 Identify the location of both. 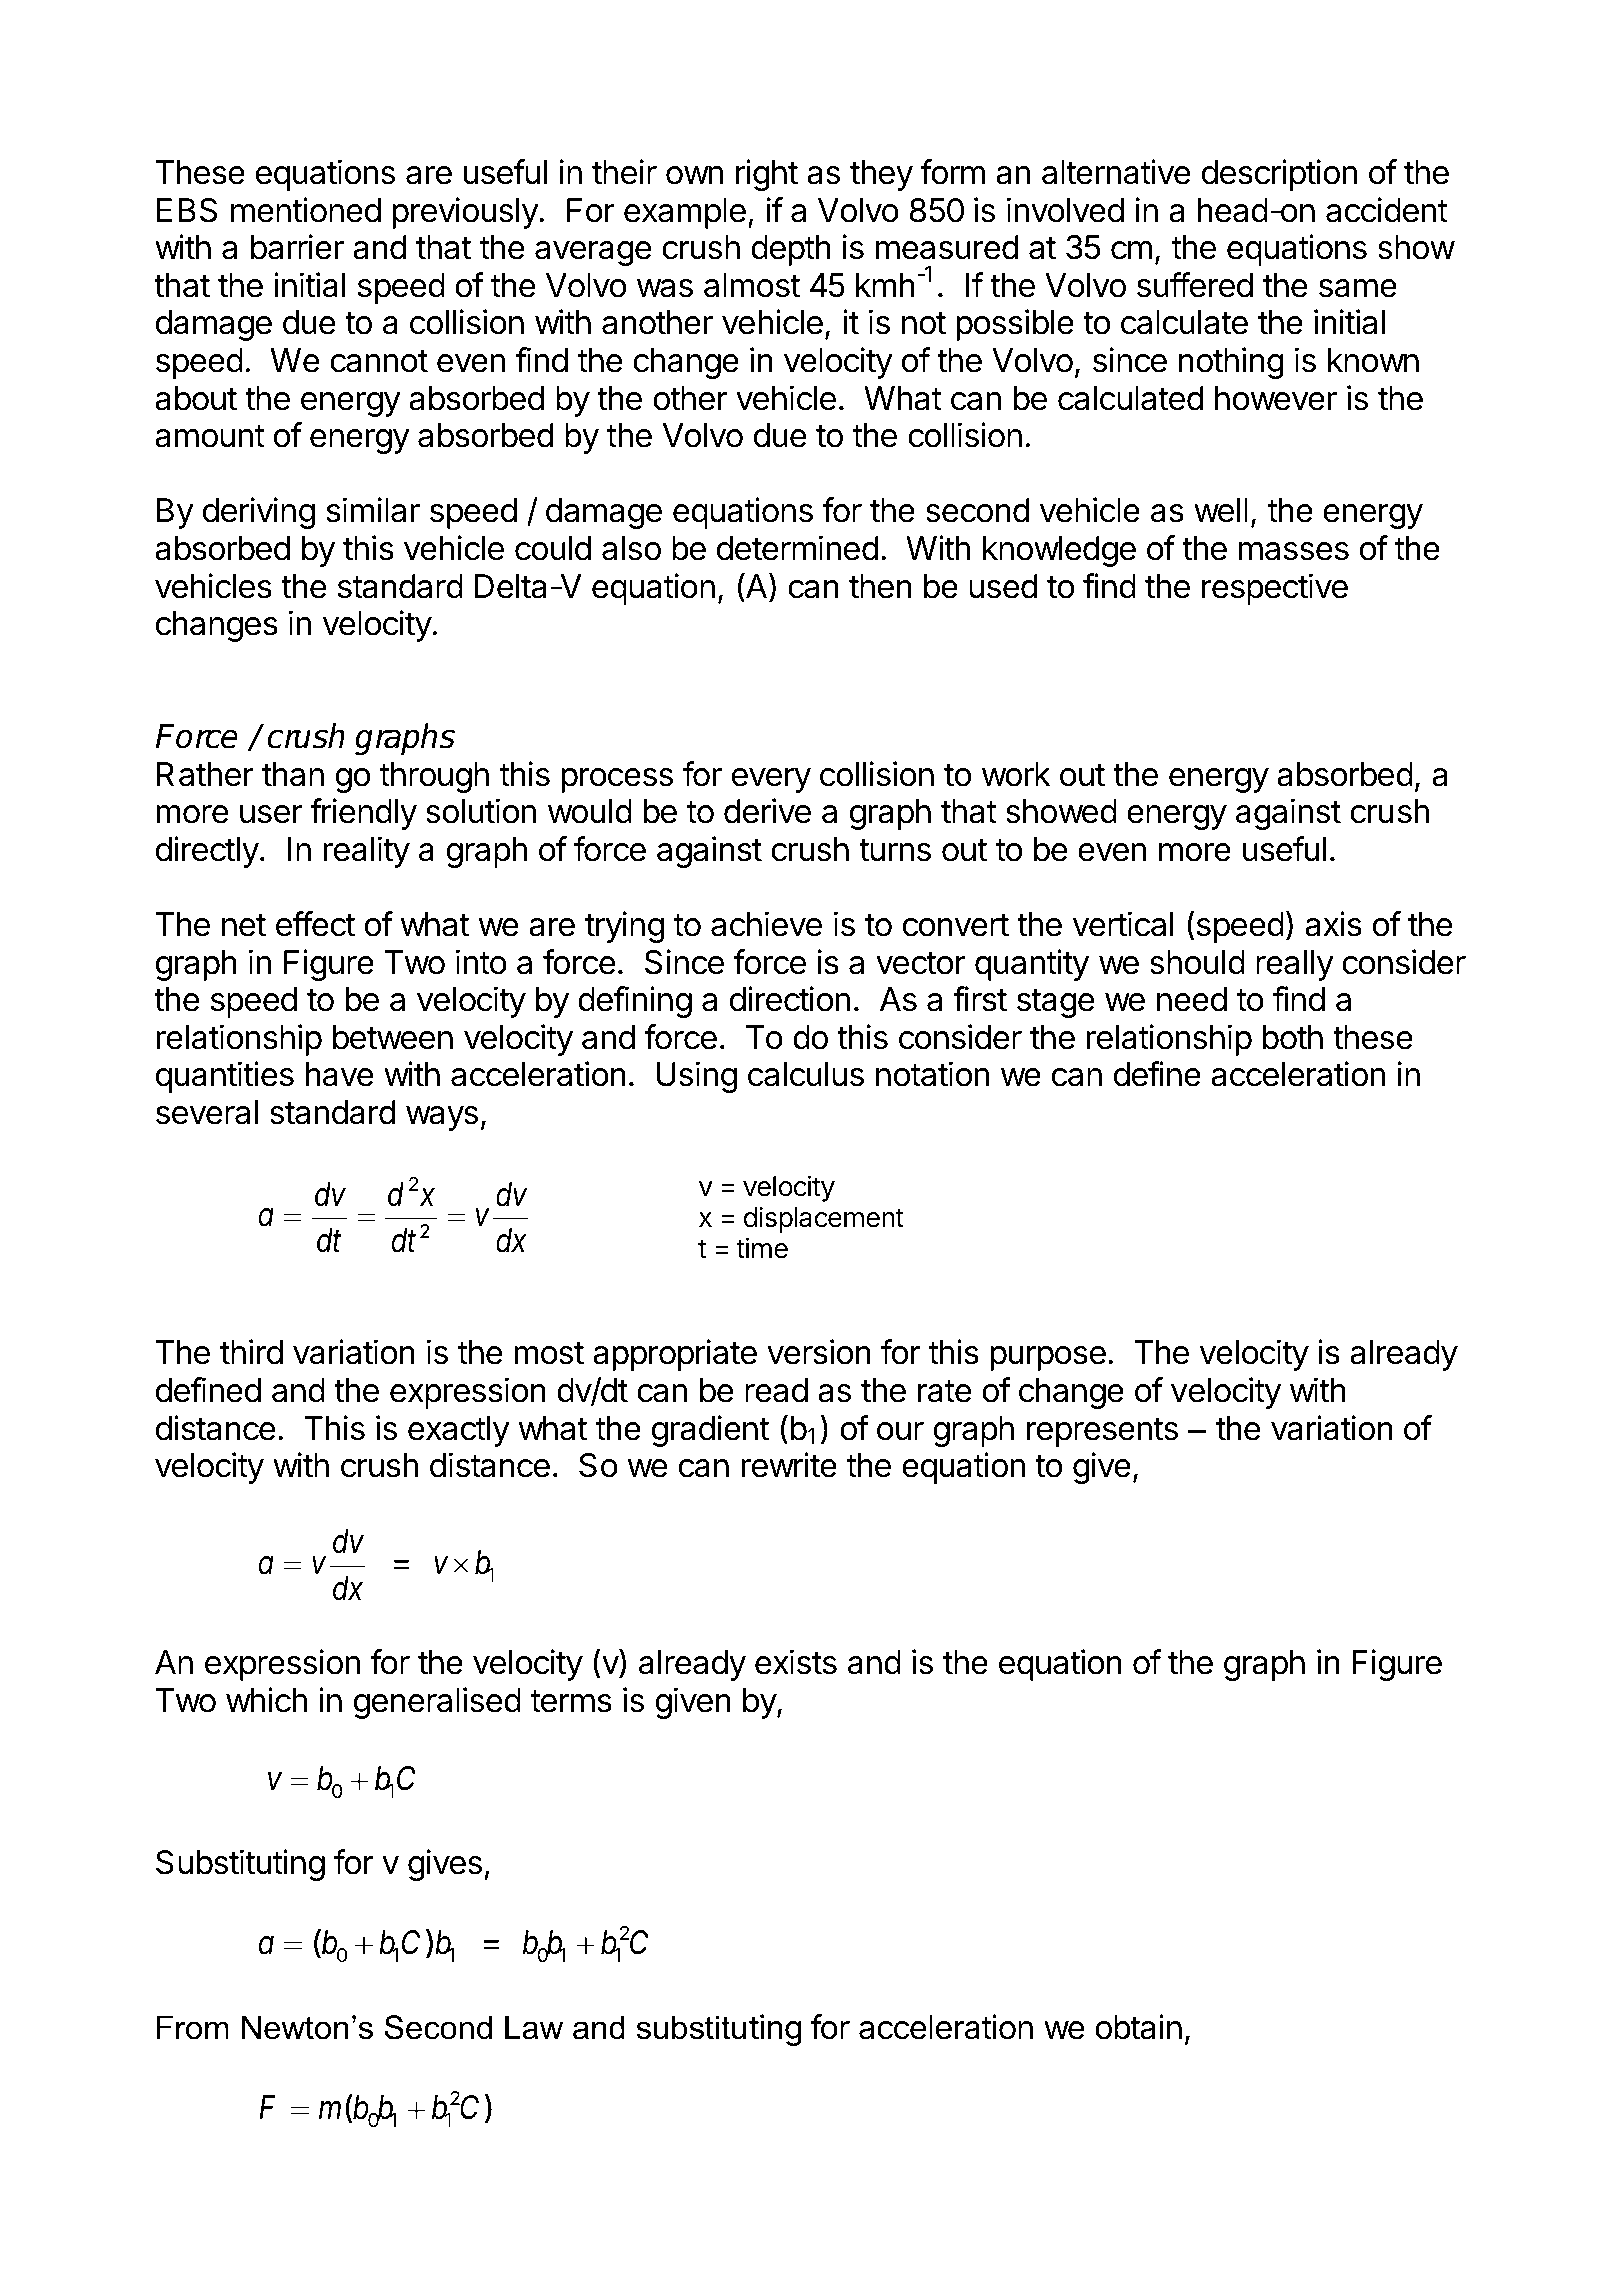
(1292, 1037).
